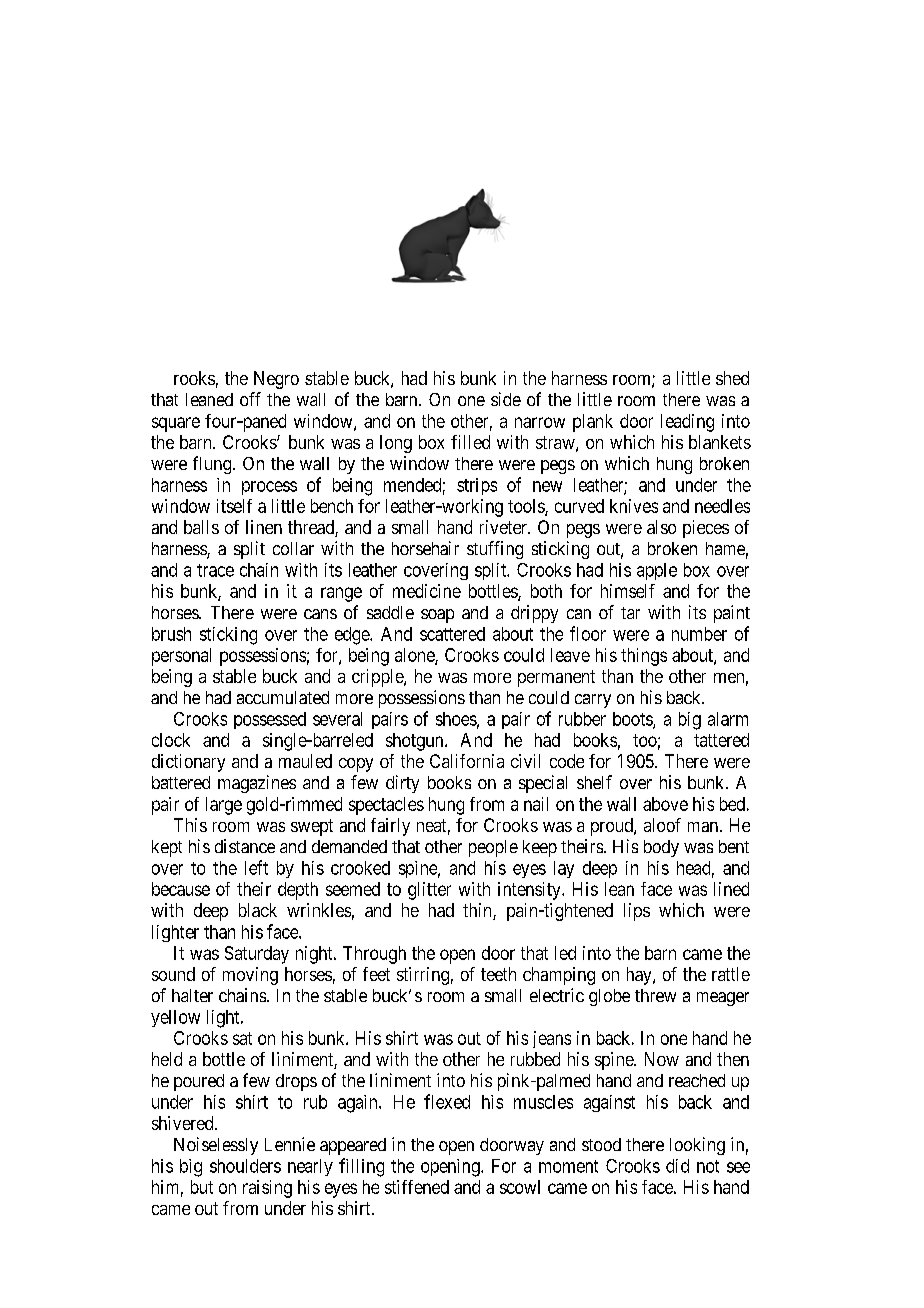  Describe the element at coordinates (687, 423) in the page. I see `leading` at that location.
